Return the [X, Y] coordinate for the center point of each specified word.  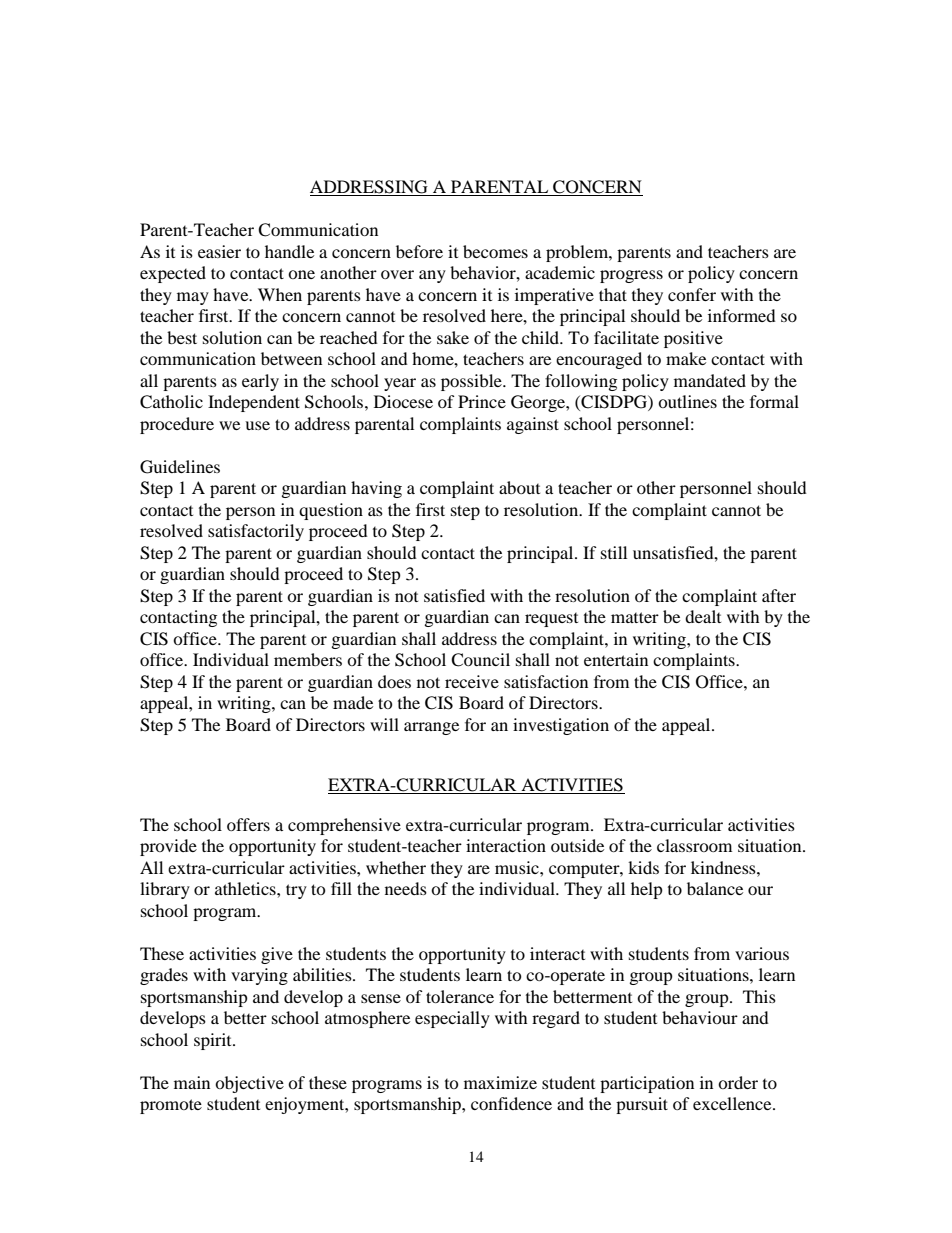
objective [249, 1084]
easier [219, 251]
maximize [500, 1082]
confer [692, 294]
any [432, 276]
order [738, 1082]
